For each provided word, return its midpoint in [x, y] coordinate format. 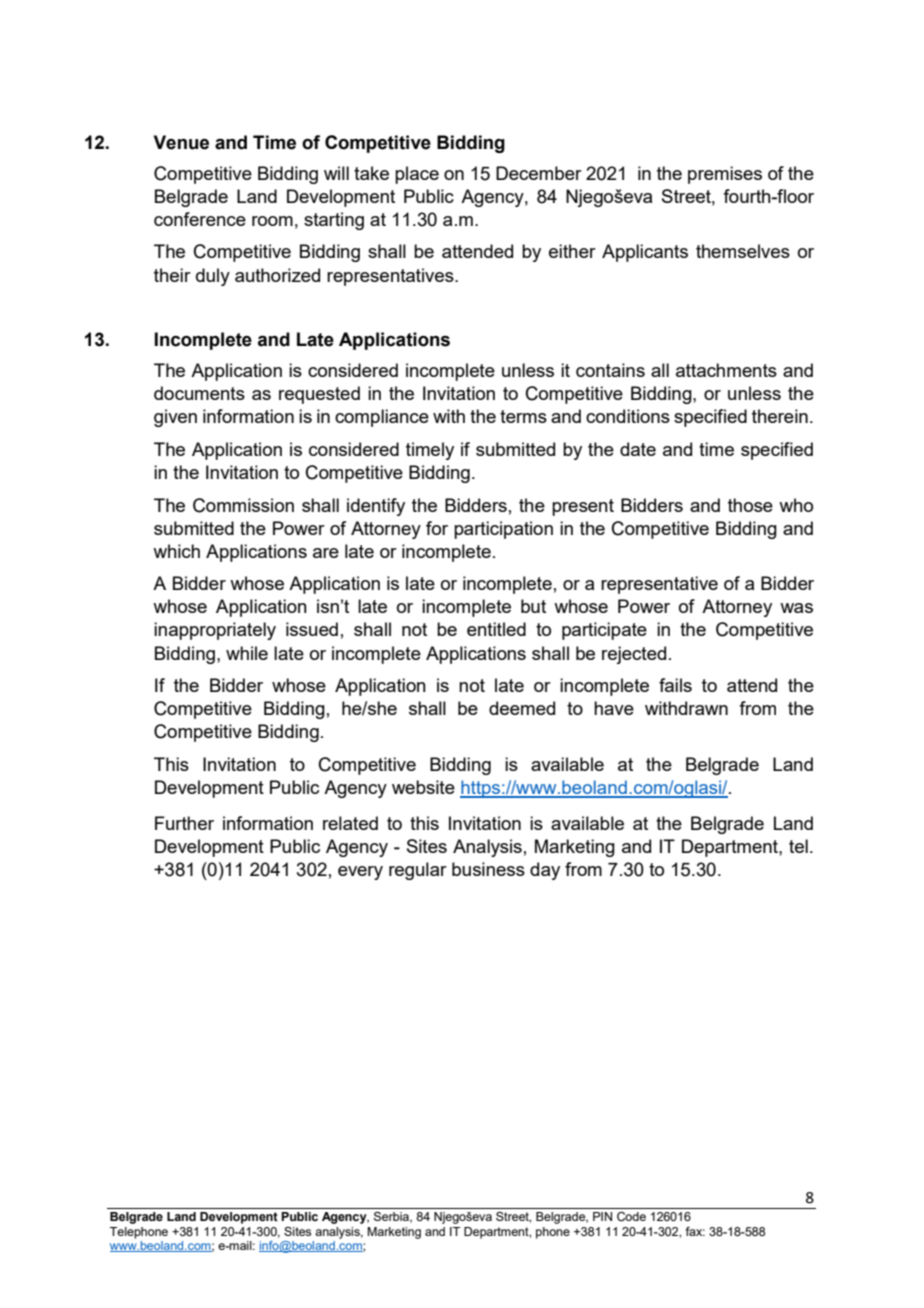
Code [631, 1216]
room [272, 221]
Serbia [392, 1217]
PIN [602, 1216]
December [539, 173]
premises [725, 175]
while [247, 653]
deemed [522, 708]
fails [675, 685]
